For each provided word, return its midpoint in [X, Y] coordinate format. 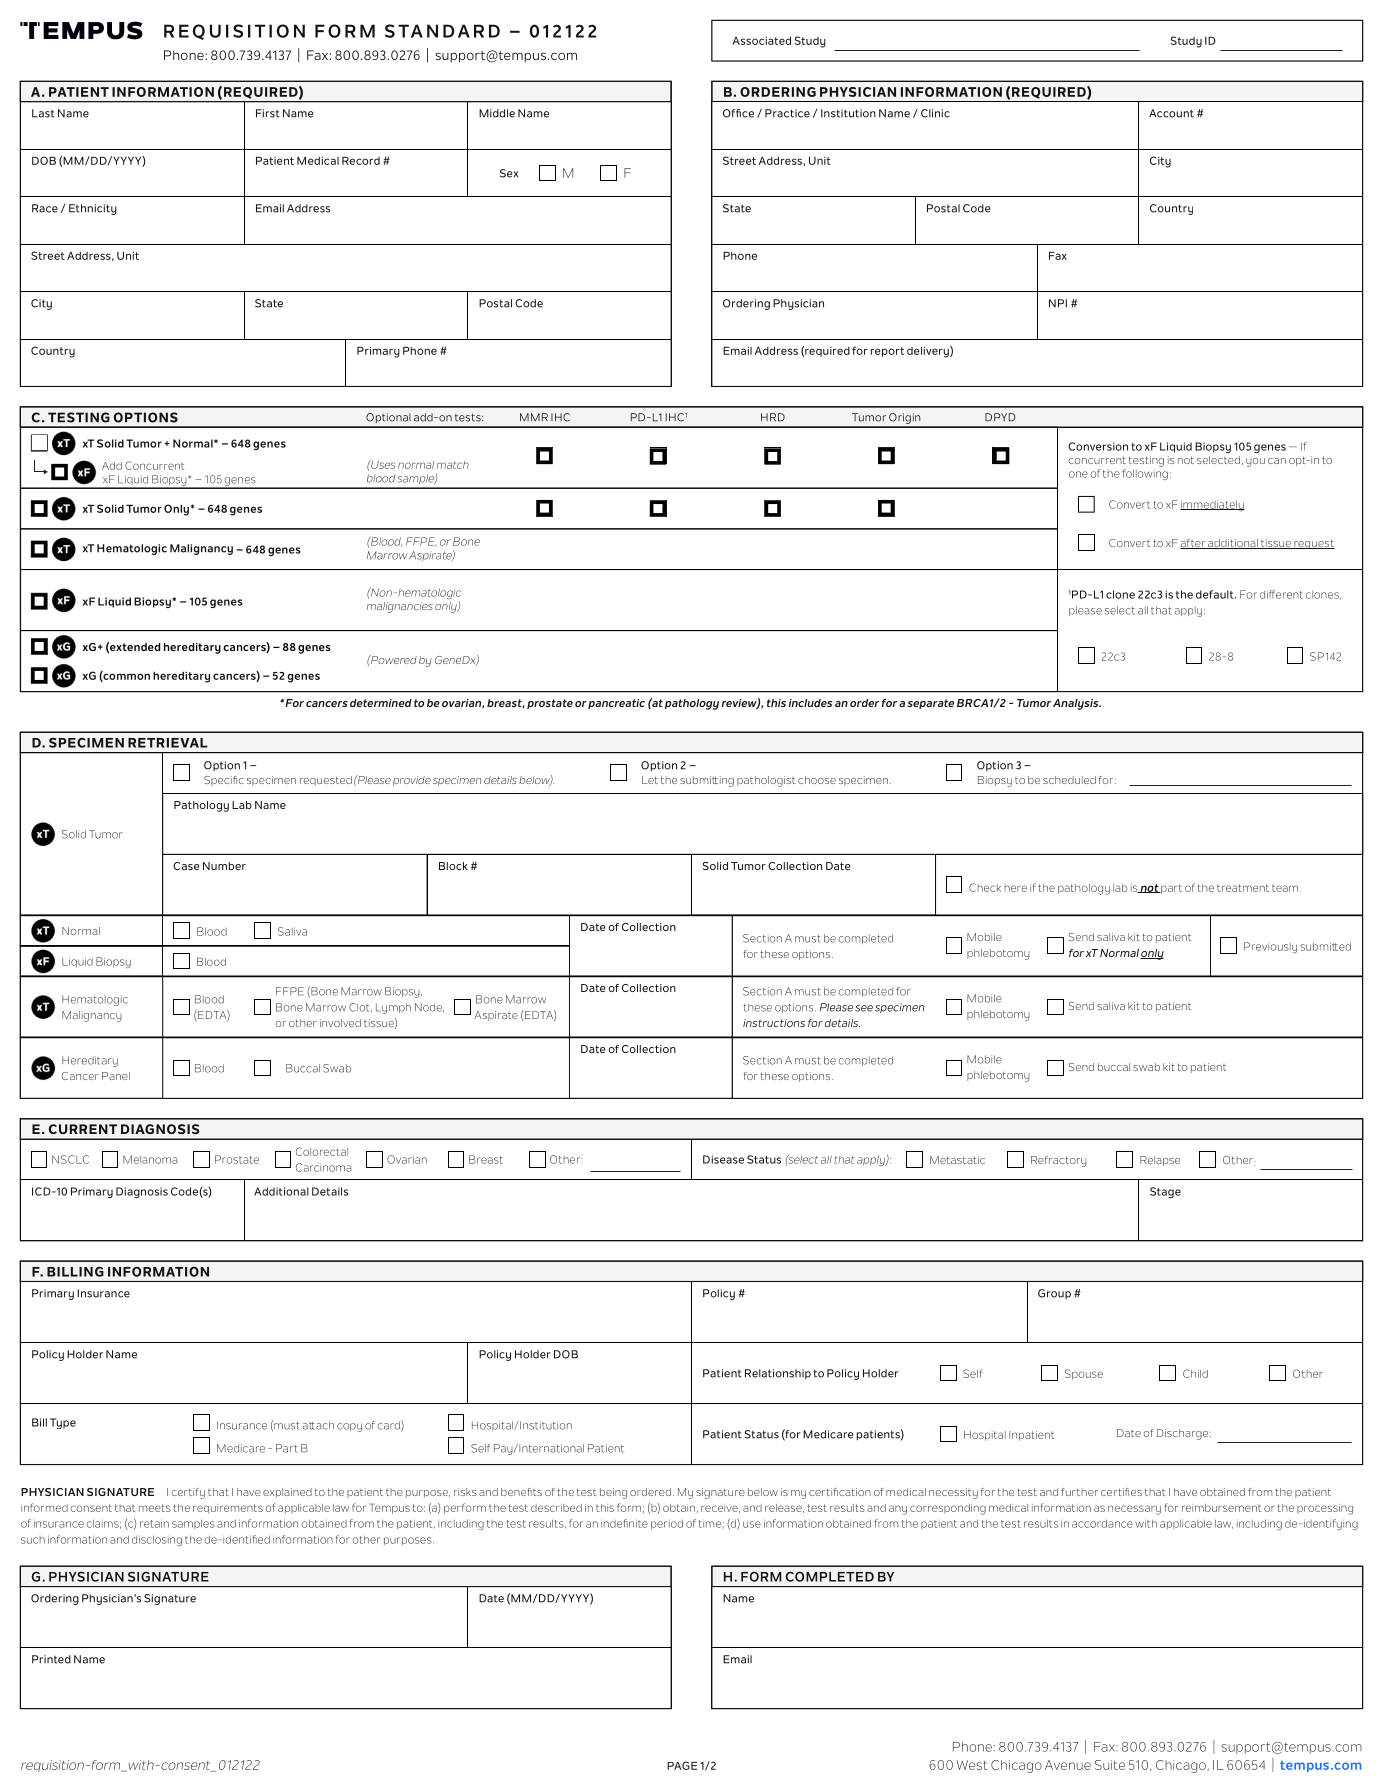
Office [738, 113]
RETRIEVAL [168, 743]
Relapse [1160, 1161]
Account [1171, 113]
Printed [51, 1659]
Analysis [1077, 704]
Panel [116, 1076]
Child [1195, 1373]
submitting [707, 781]
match [453, 465]
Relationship [778, 1374]
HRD [773, 417]
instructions [774, 1023]
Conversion [1098, 446]
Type [63, 1423]
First [268, 113]
